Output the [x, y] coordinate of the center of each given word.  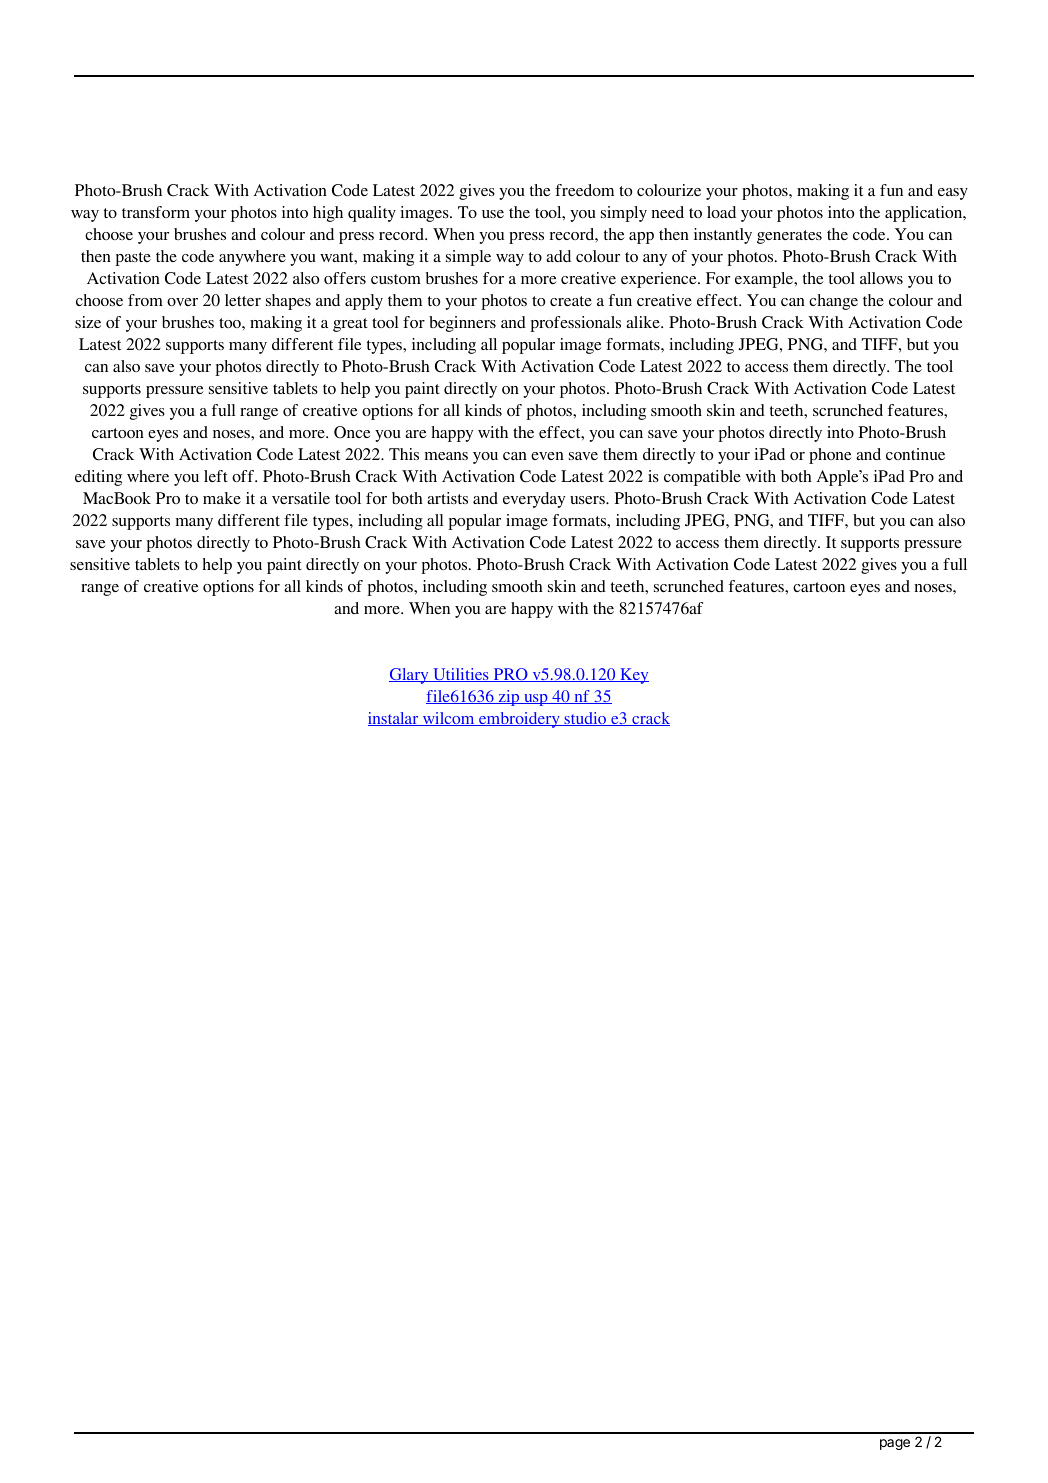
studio [585, 719]
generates [789, 237]
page [895, 1444]
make [222, 498]
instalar [394, 719]
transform [156, 212]
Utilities [461, 675]
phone [830, 456]
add [558, 256]
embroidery [519, 720]
